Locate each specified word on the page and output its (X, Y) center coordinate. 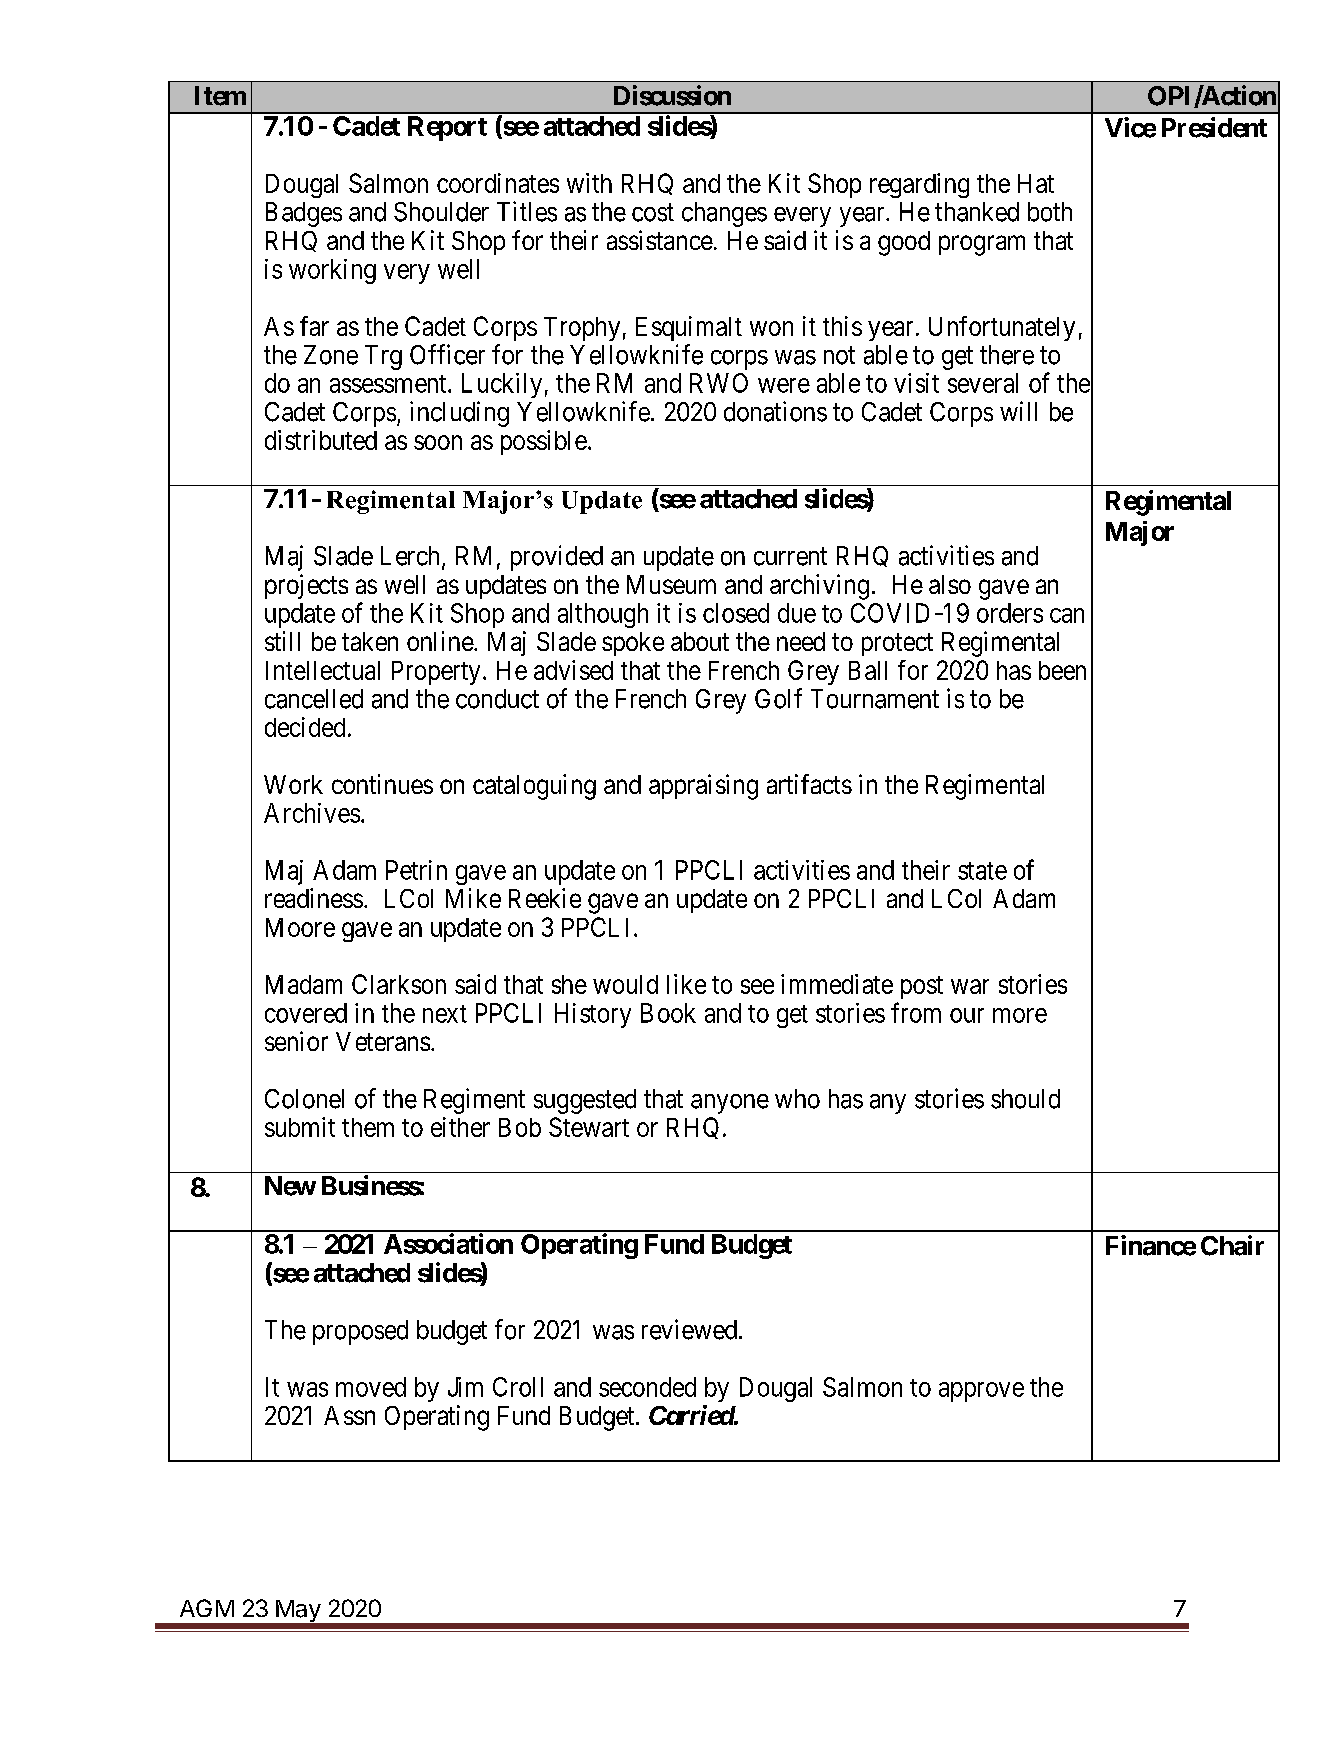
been (1062, 670)
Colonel (304, 1099)
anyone (730, 1104)
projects (306, 586)
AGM (207, 1608)
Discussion (672, 95)
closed (736, 613)
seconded (647, 1387)
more (1020, 1015)
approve (981, 1392)
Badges (304, 214)
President (1214, 127)
